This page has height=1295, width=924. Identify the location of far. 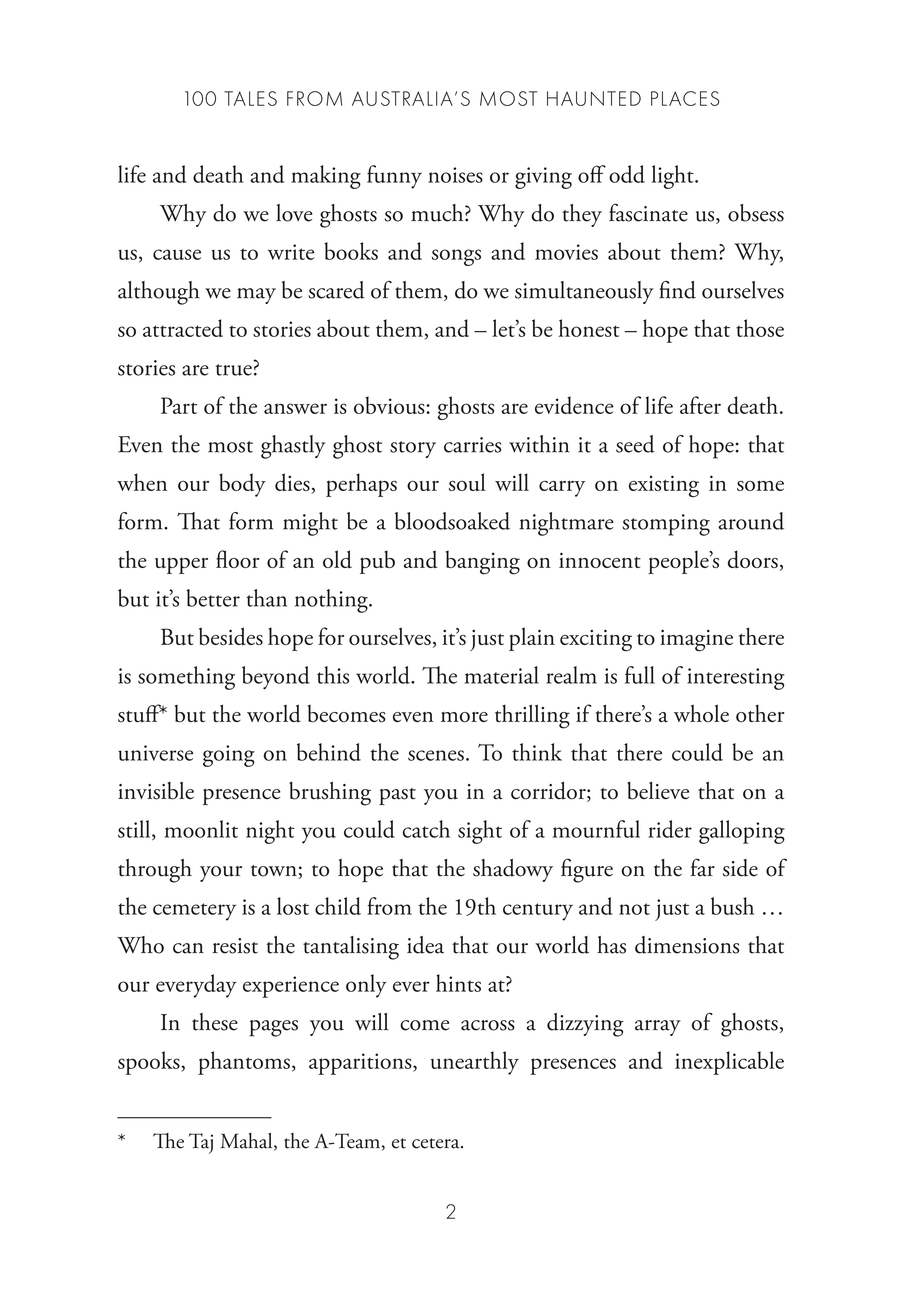
(703, 867).
